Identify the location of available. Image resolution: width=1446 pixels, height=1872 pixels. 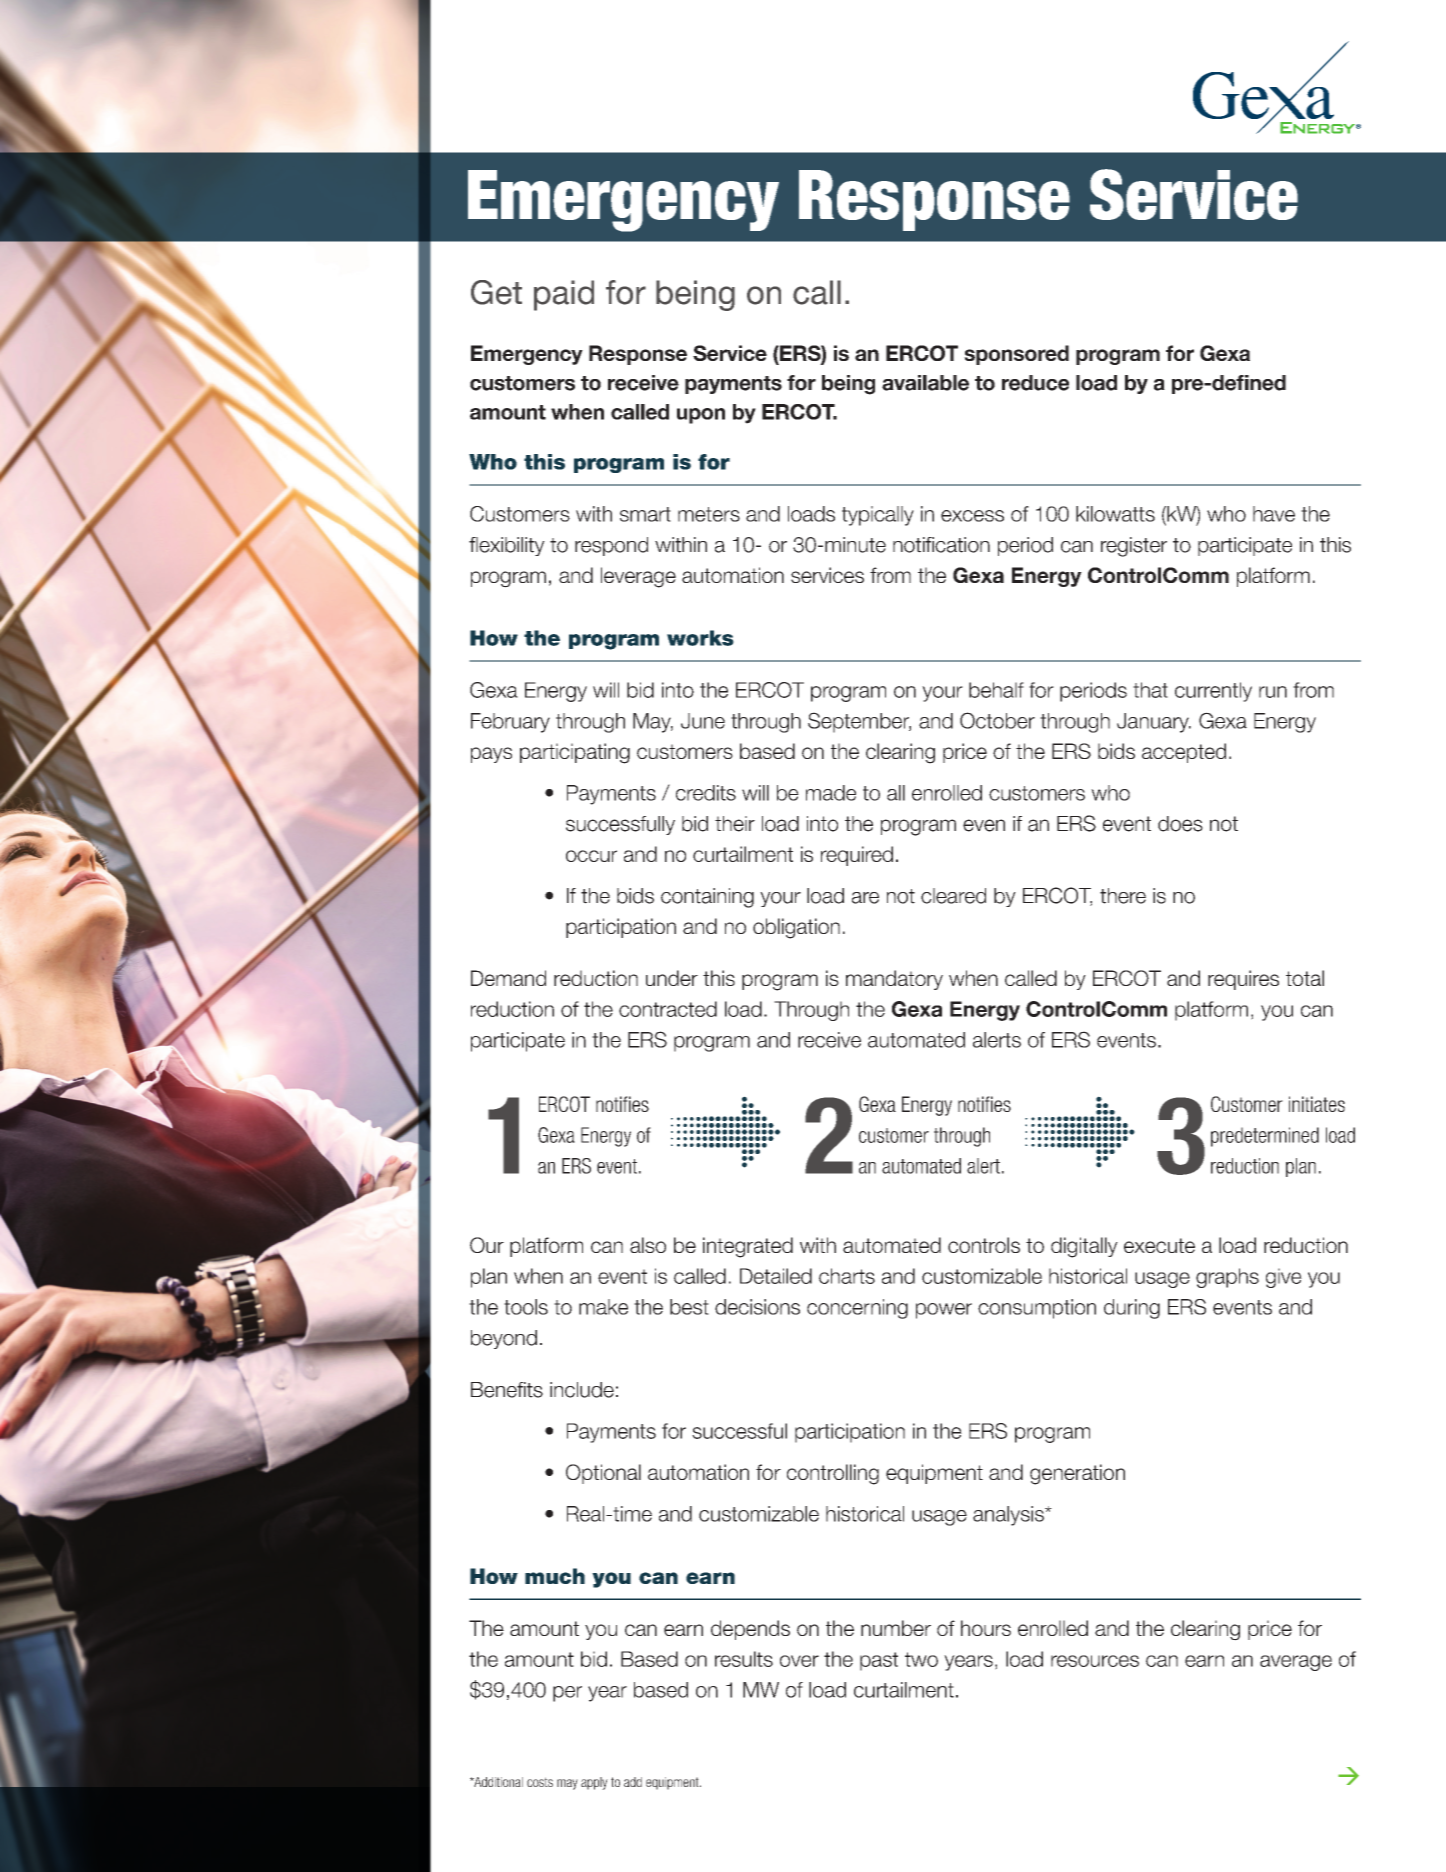
(925, 383).
